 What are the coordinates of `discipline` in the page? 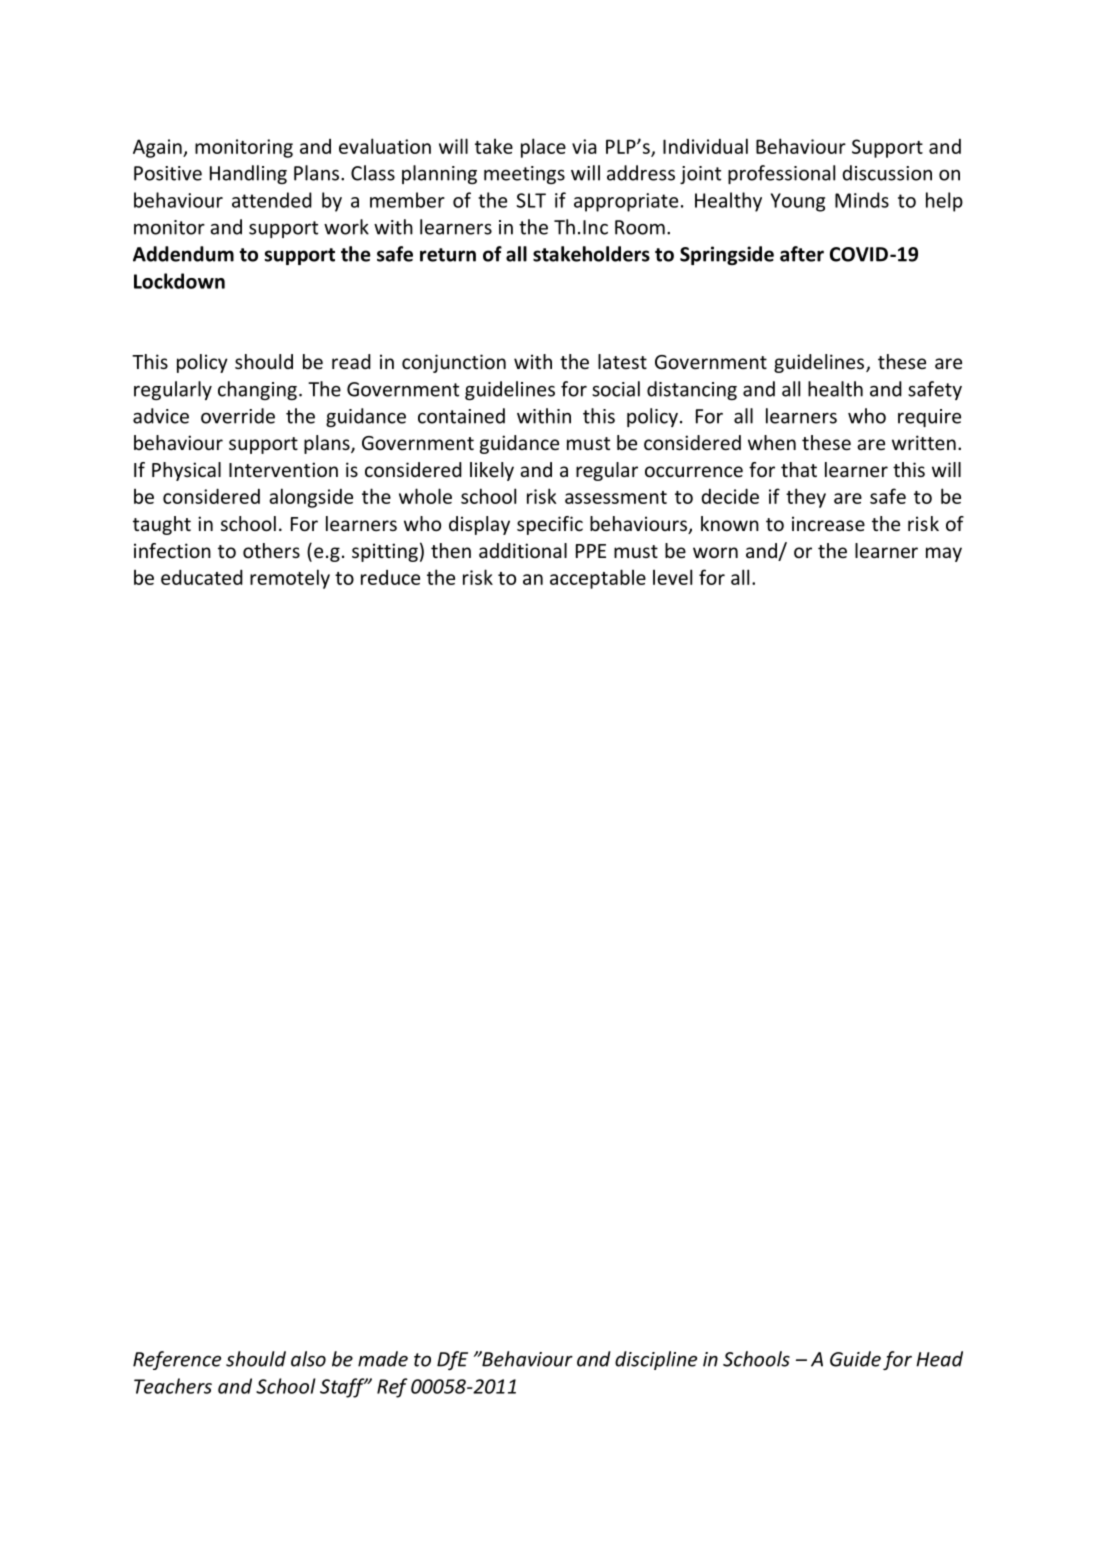 It's located at (656, 1360).
